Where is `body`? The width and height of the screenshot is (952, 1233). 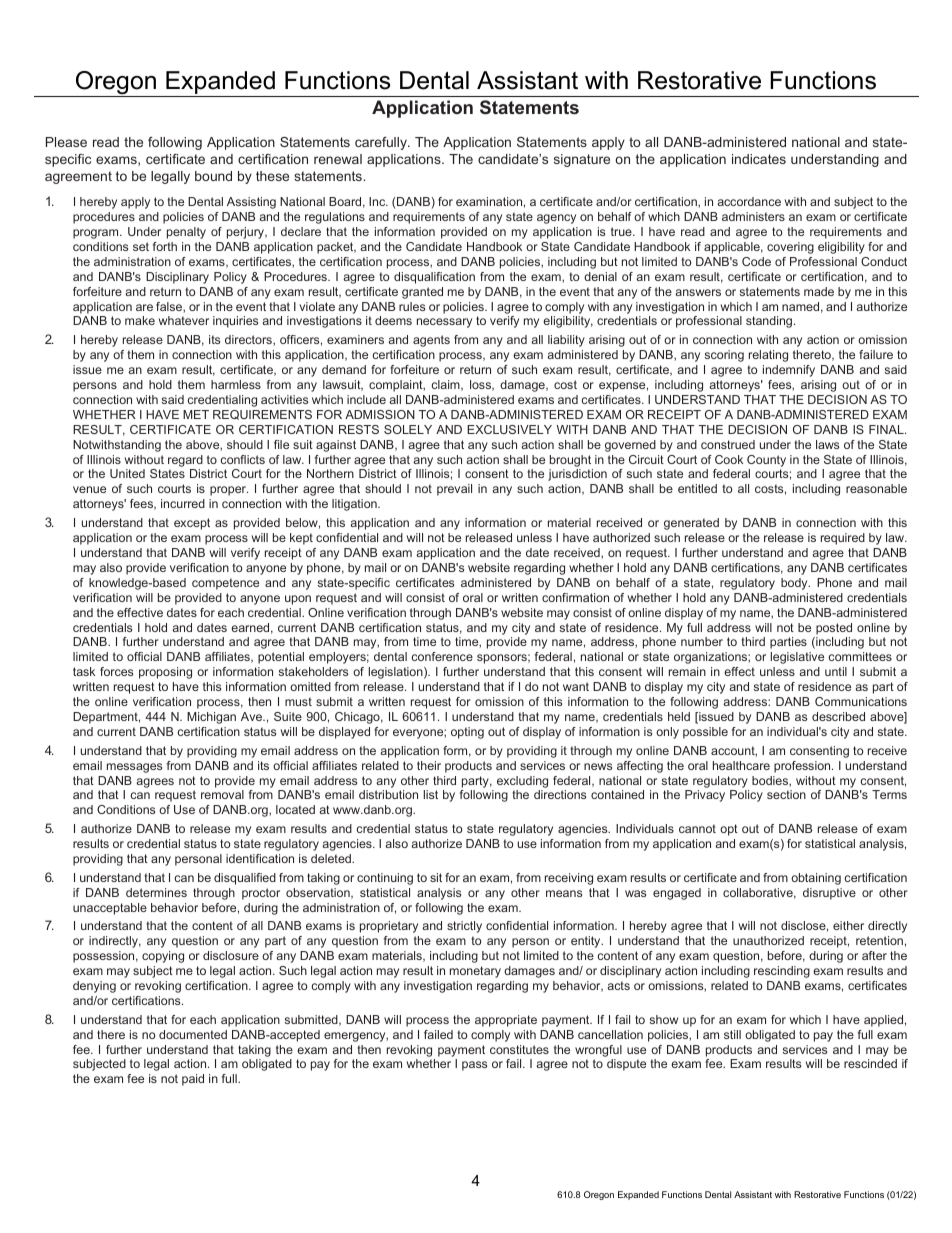 body is located at coordinates (795, 584).
